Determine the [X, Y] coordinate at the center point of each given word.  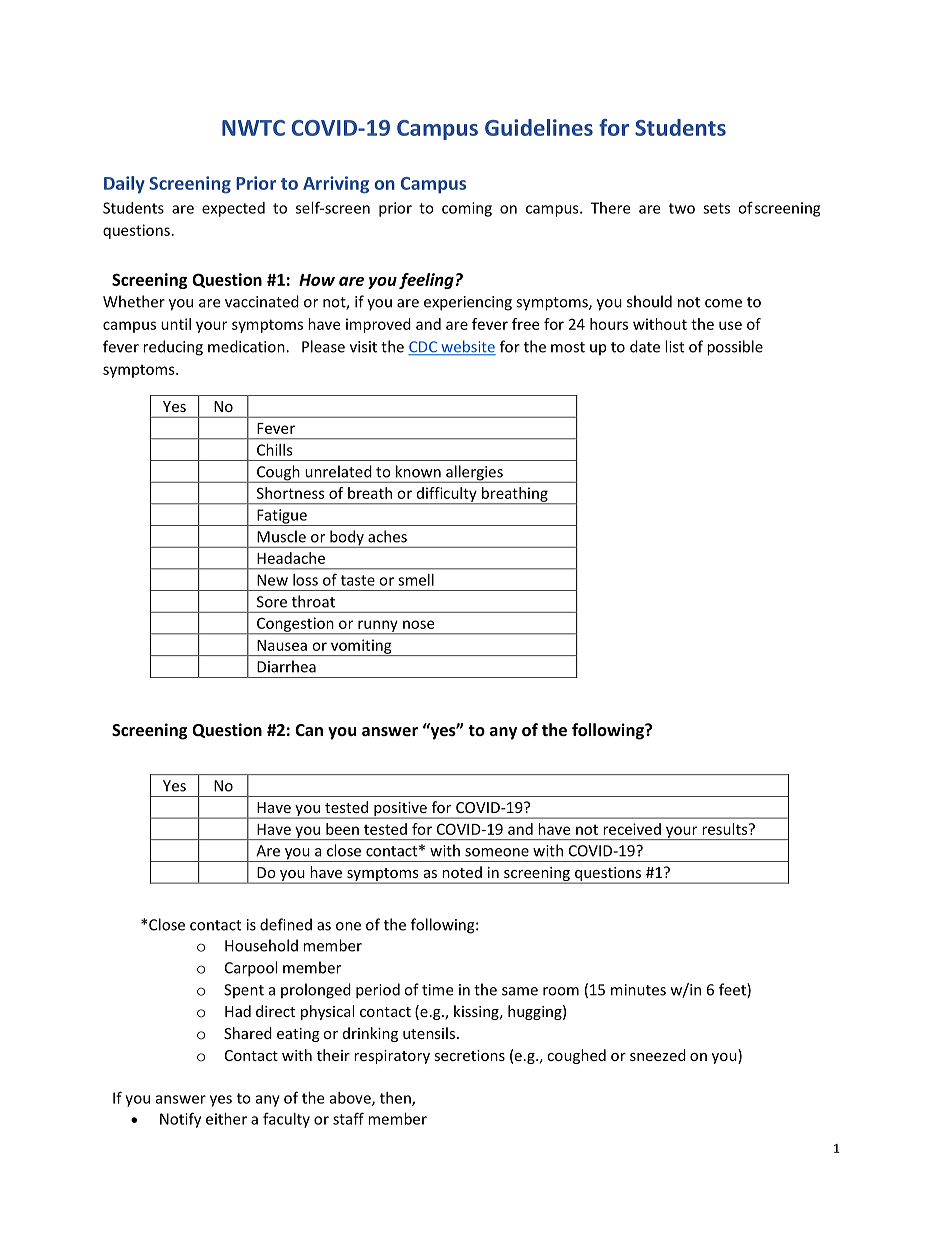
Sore [272, 602]
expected [233, 209]
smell [416, 580]
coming [467, 209]
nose [418, 624]
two [682, 208]
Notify [180, 1120]
